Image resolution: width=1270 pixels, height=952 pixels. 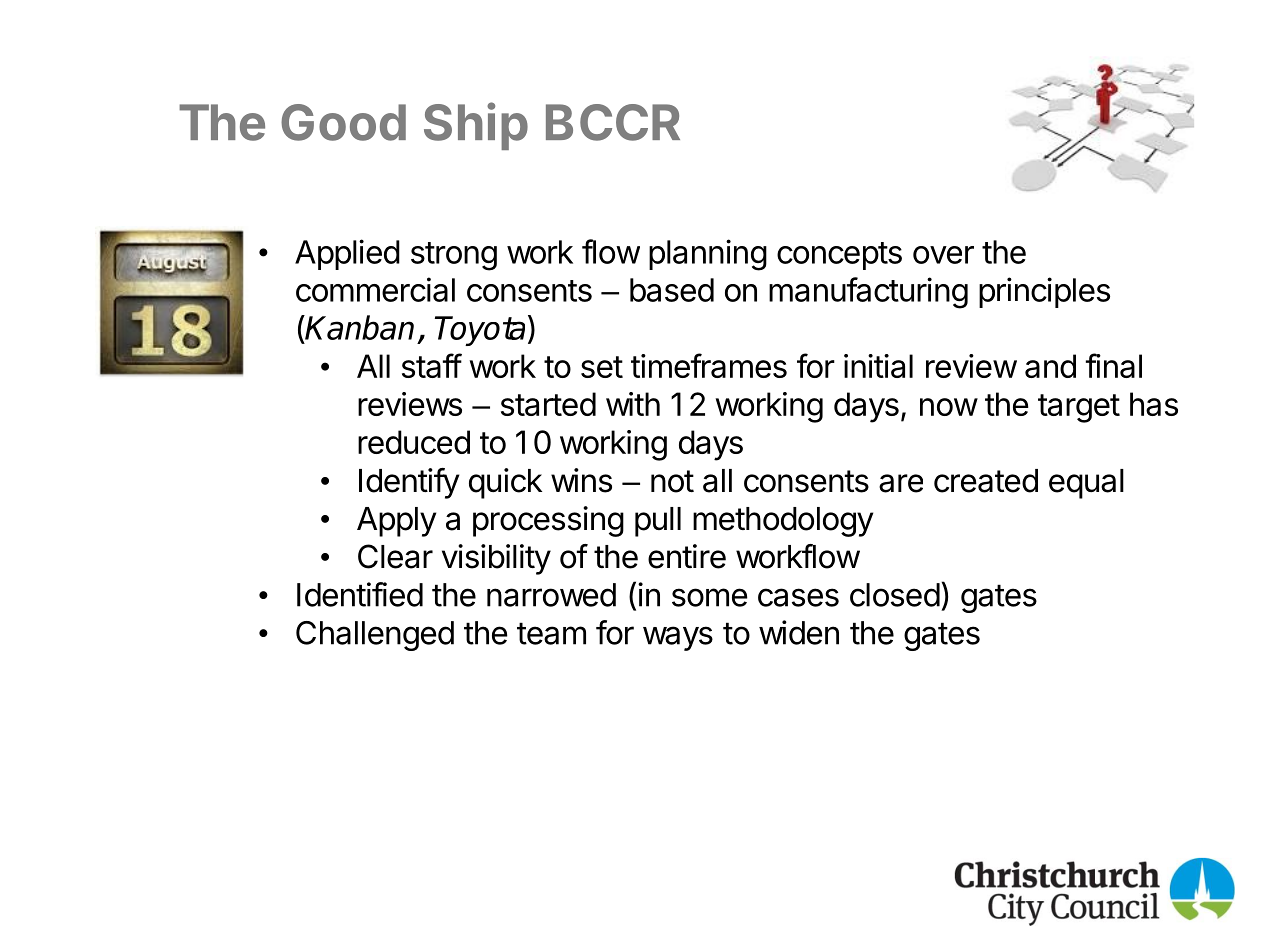 What do you see at coordinates (943, 255) in the document?
I see `over` at bounding box center [943, 255].
